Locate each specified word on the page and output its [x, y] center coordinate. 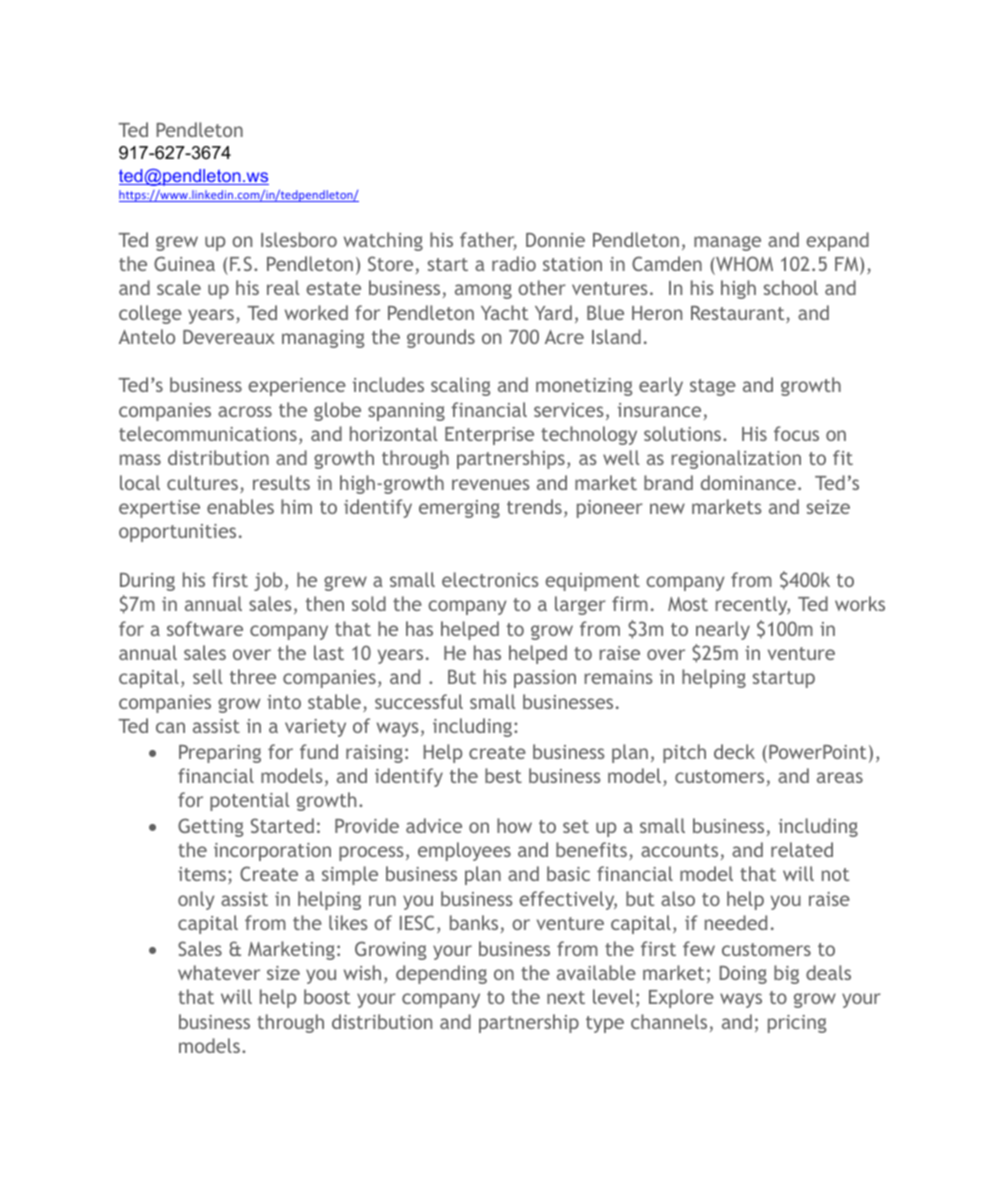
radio [514, 263]
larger [580, 605]
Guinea [184, 263]
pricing [797, 1024]
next [566, 997]
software [205, 628]
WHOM [743, 263]
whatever [219, 972]
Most [688, 604]
